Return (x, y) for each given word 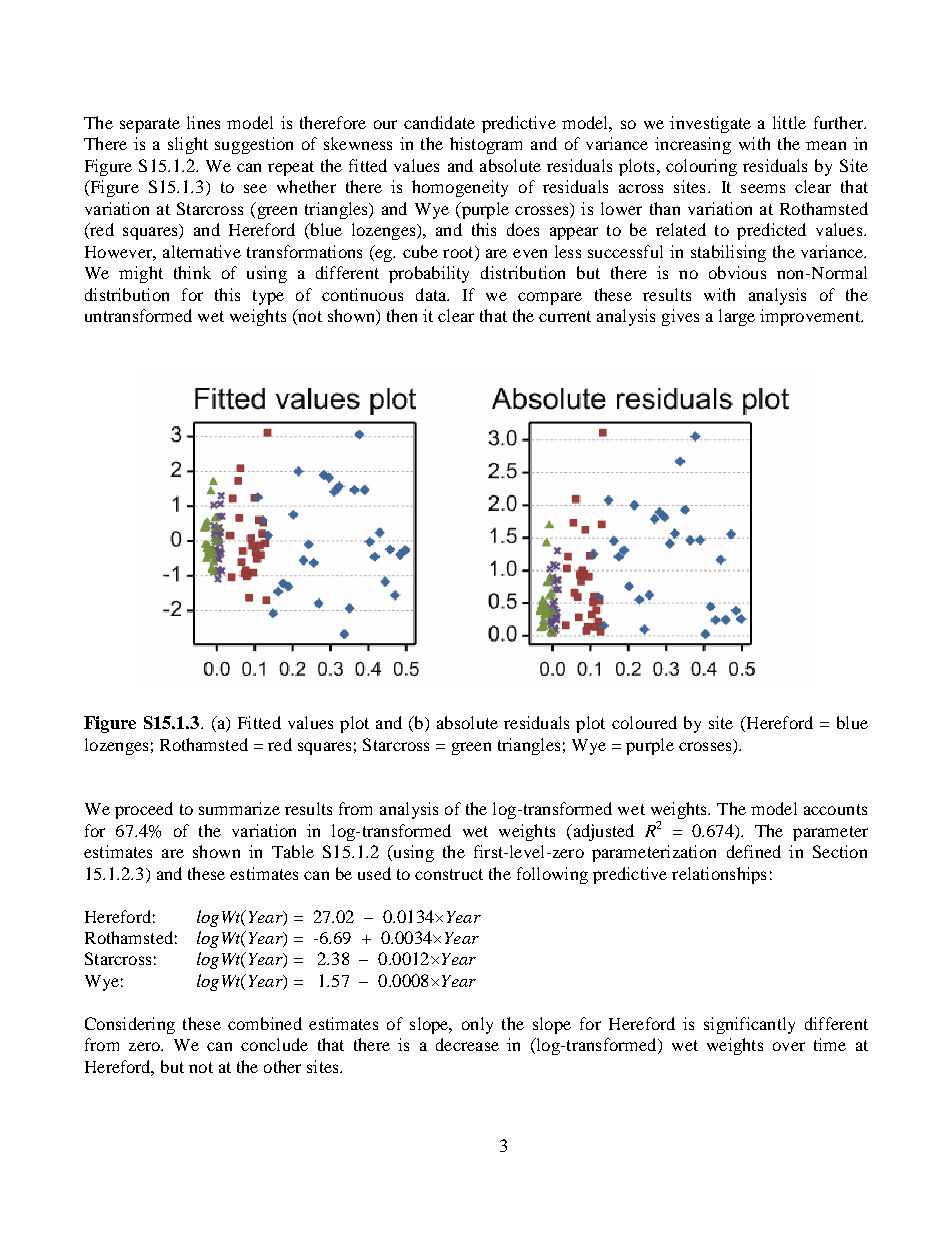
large (737, 317)
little (789, 122)
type (268, 297)
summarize (239, 808)
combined (265, 1023)
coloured (644, 722)
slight (188, 145)
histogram (486, 145)
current (565, 316)
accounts (835, 809)
